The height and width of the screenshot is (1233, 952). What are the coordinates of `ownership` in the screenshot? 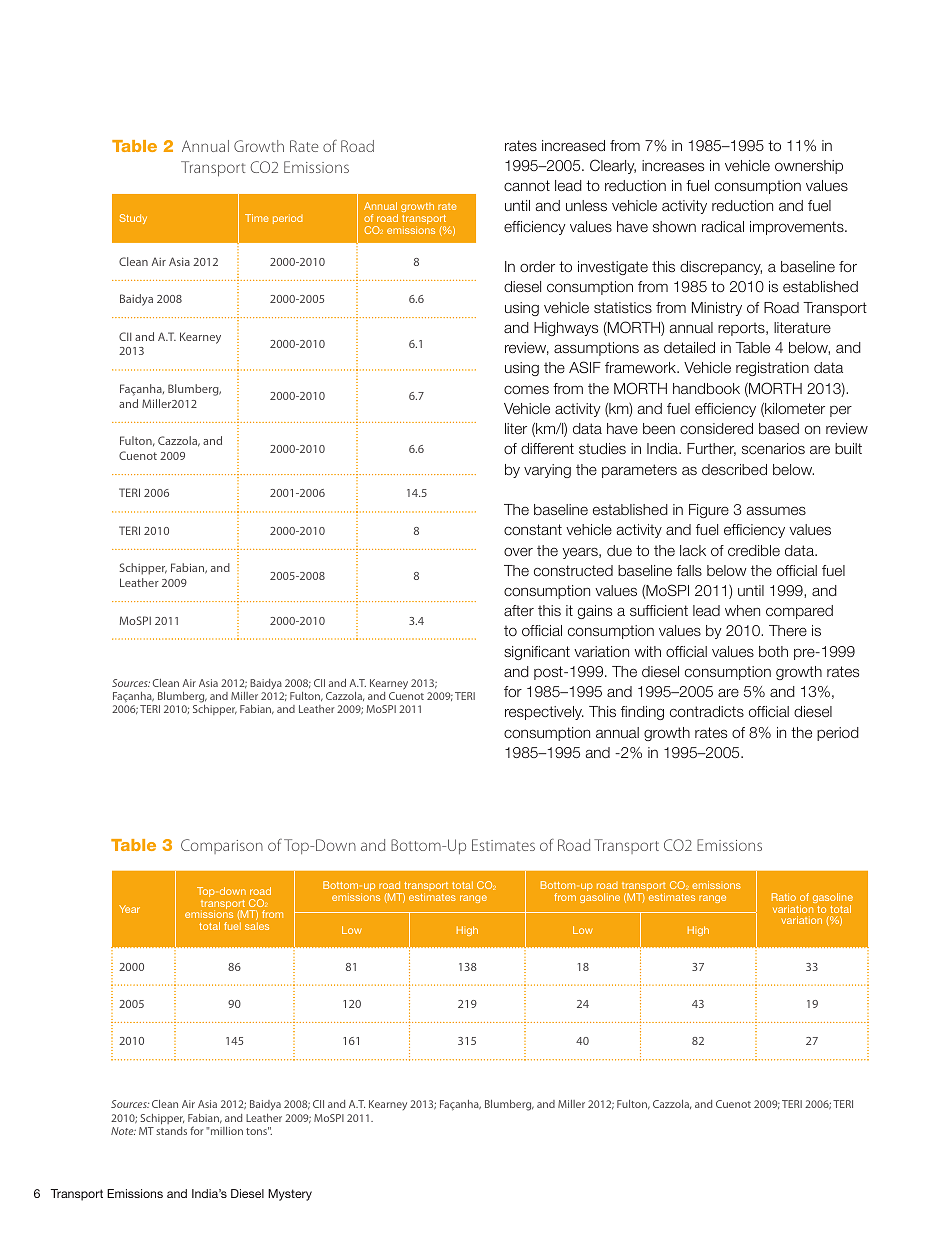 It's located at (809, 167).
